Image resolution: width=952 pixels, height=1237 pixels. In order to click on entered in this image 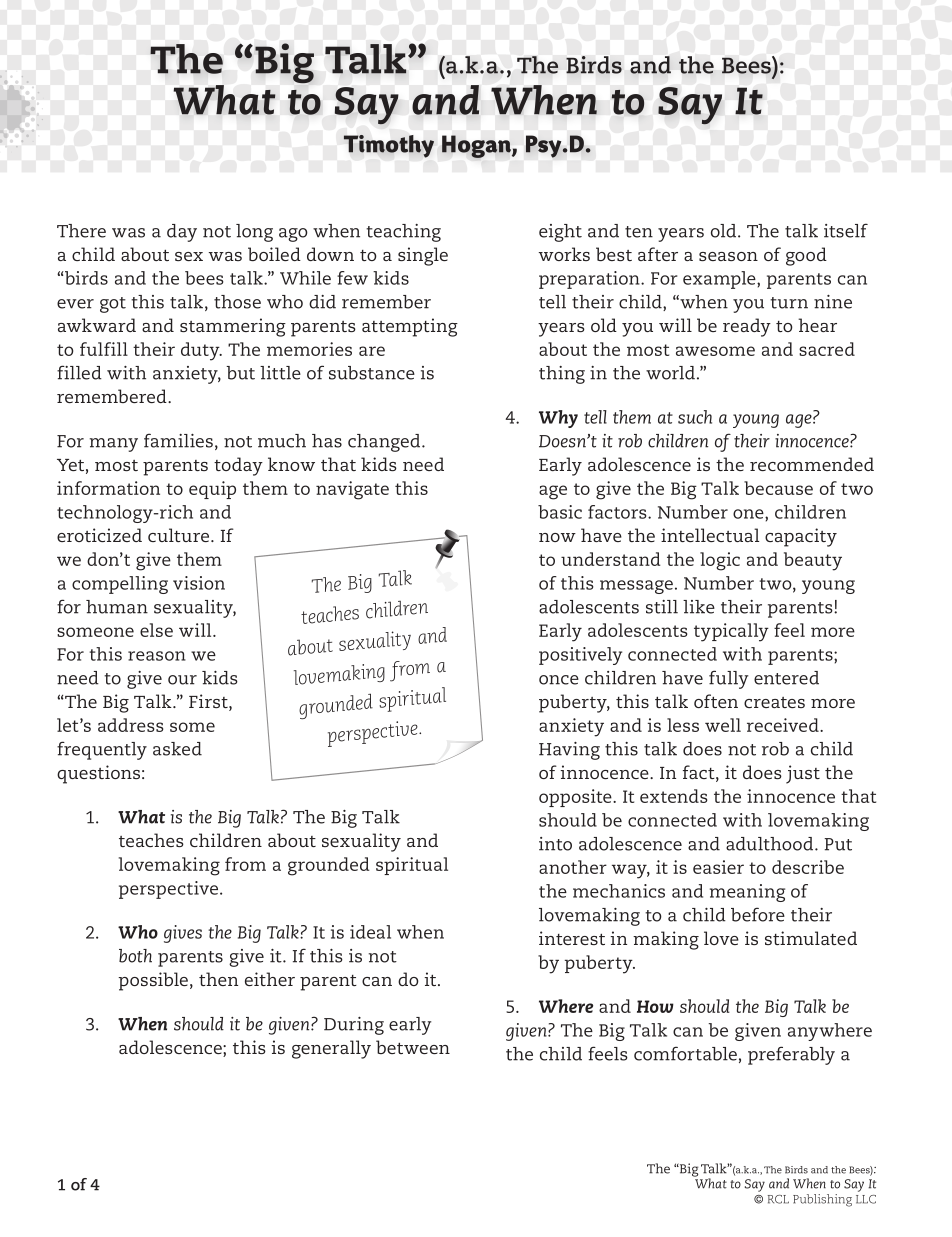, I will do `click(786, 678)`.
